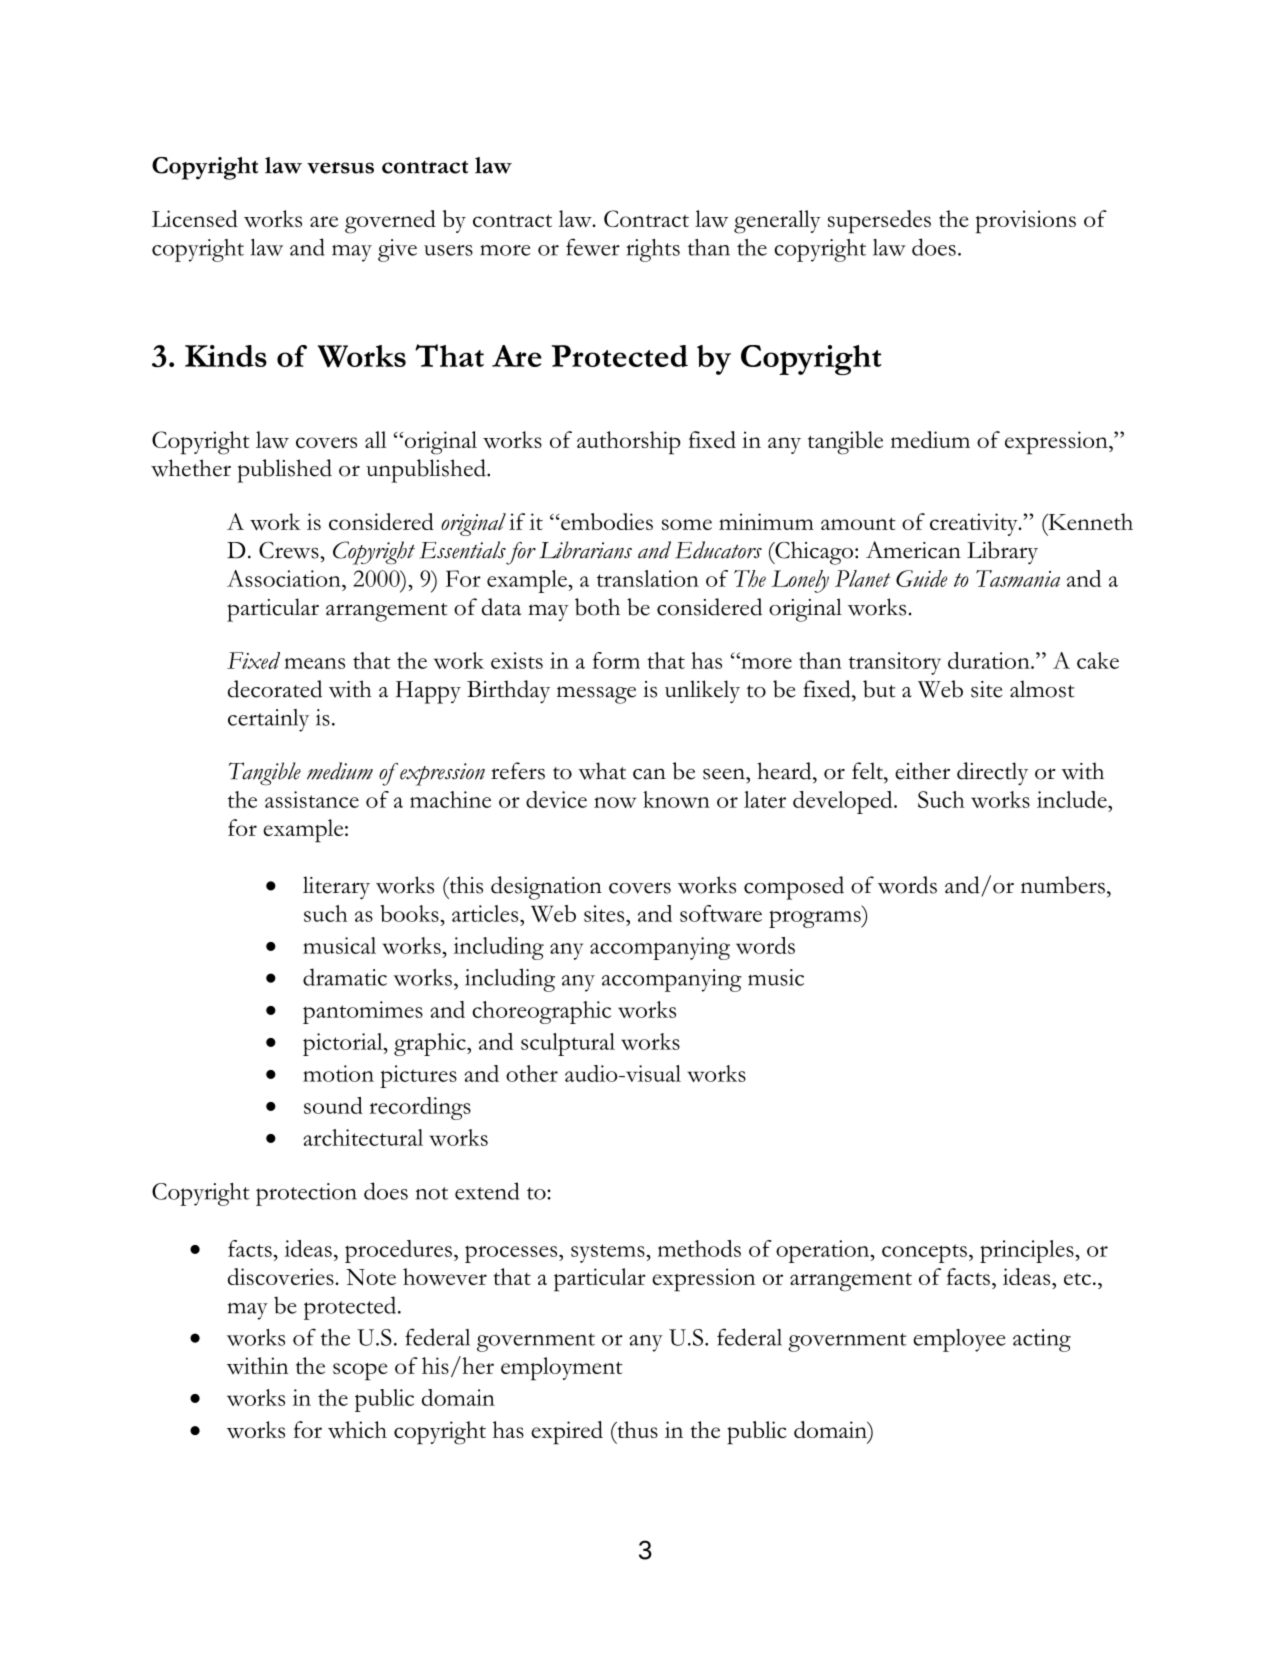 The height and width of the screenshot is (1666, 1287). Describe the element at coordinates (1018, 578) in the screenshot. I see `Tasmania` at that location.
